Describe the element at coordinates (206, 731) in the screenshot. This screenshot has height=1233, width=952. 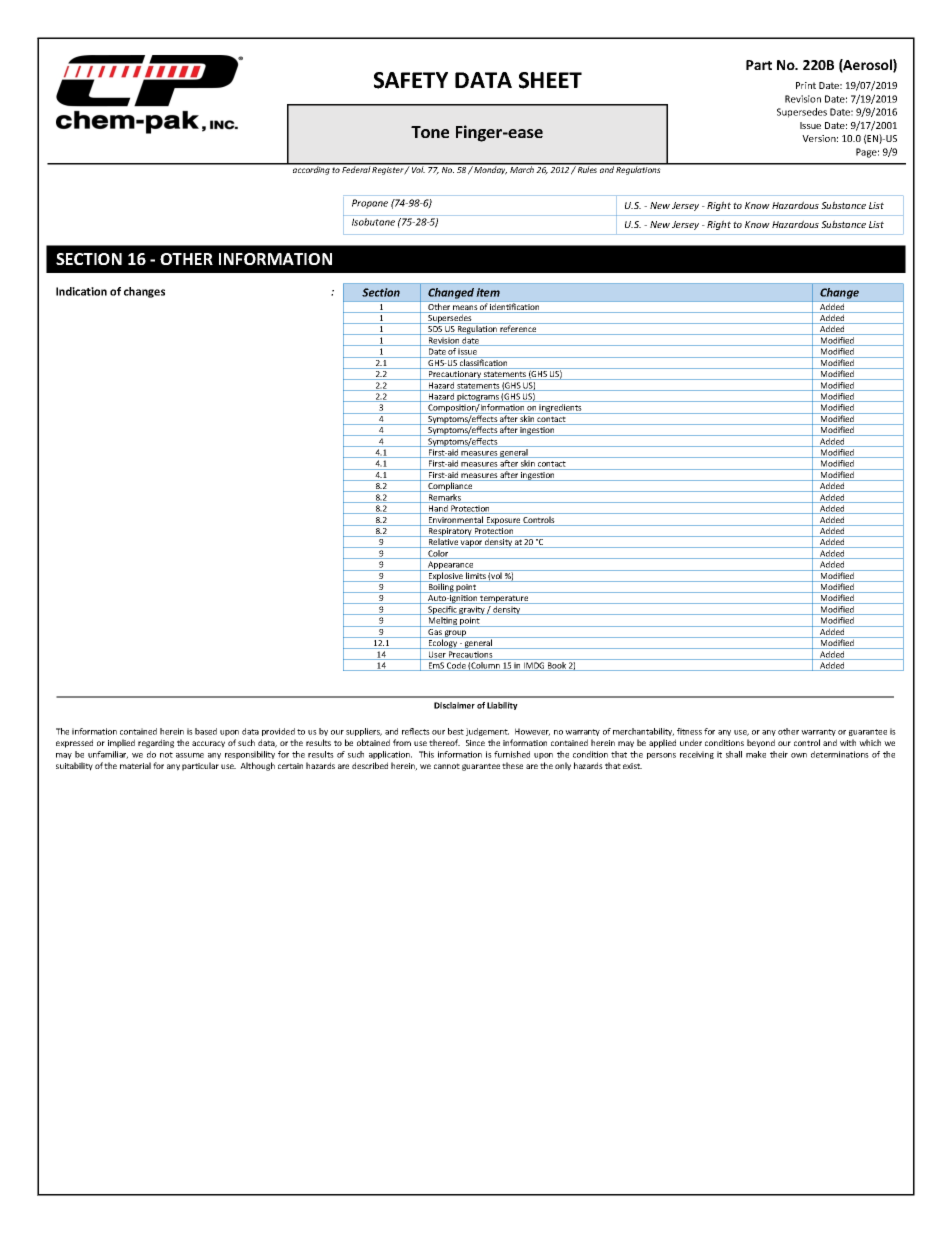
I see `based` at that location.
